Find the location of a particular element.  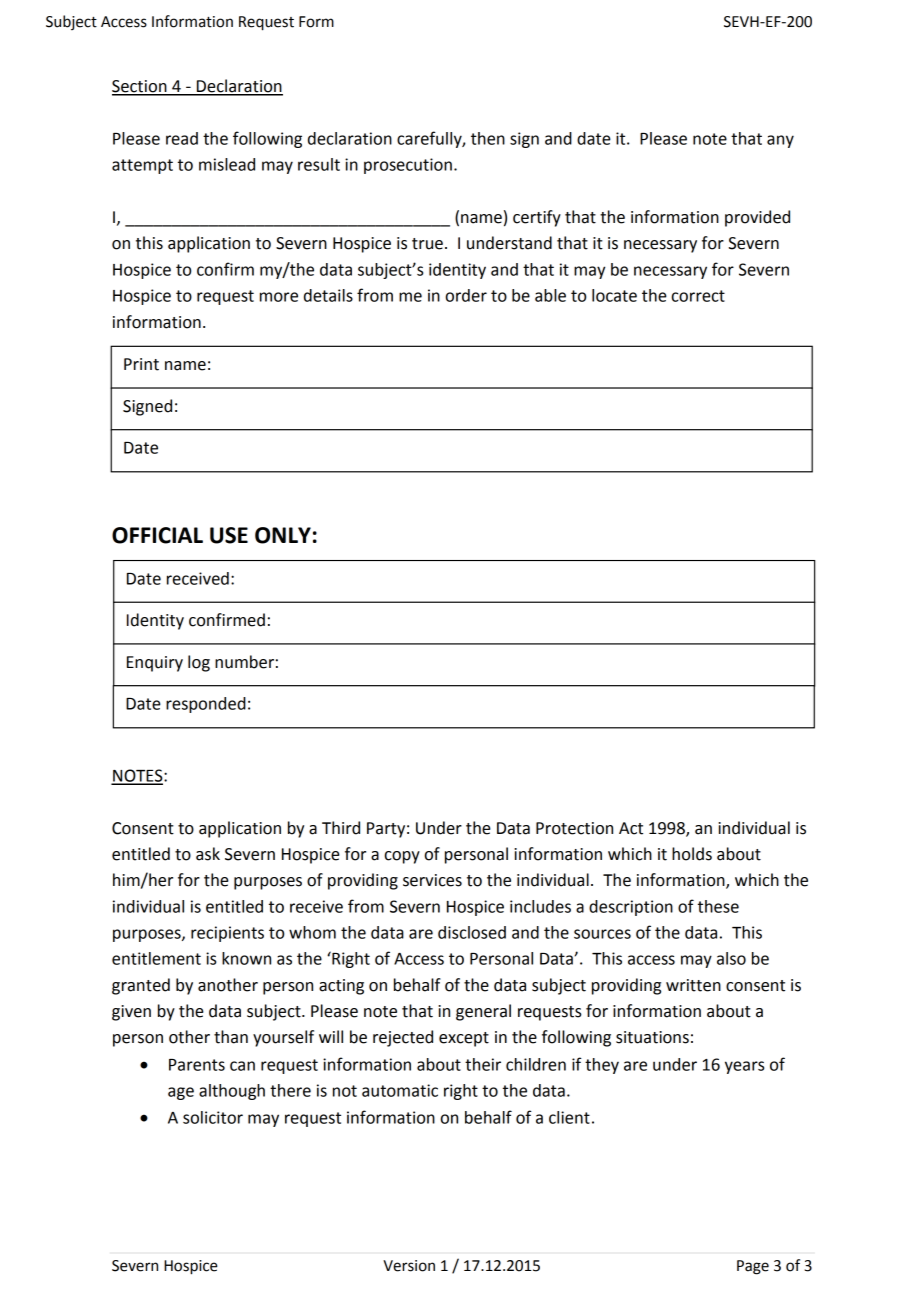

ONLY is located at coordinates (283, 535).
